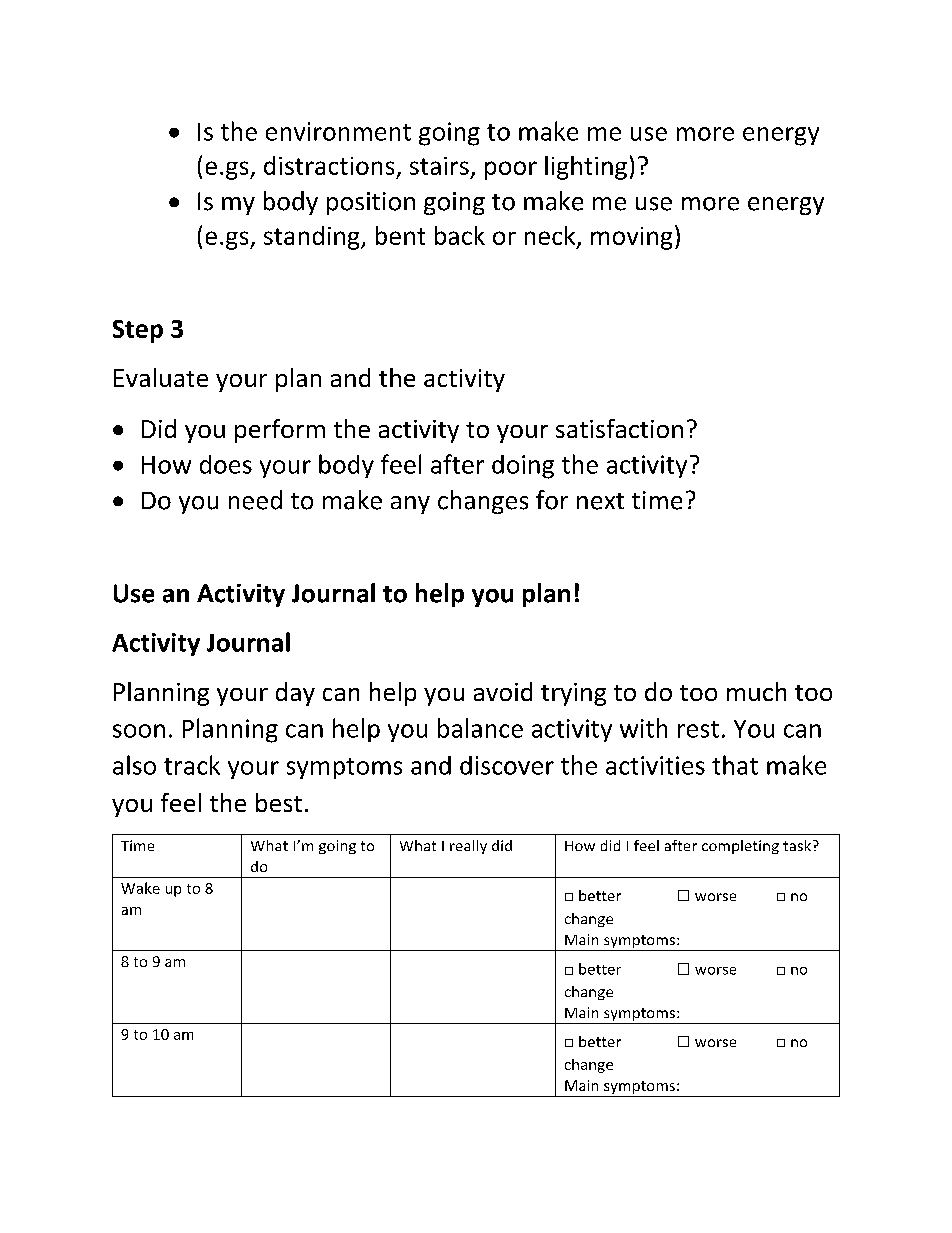 This page has width=952, height=1233. Describe the element at coordinates (439, 166) in the page. I see `stairs` at that location.
